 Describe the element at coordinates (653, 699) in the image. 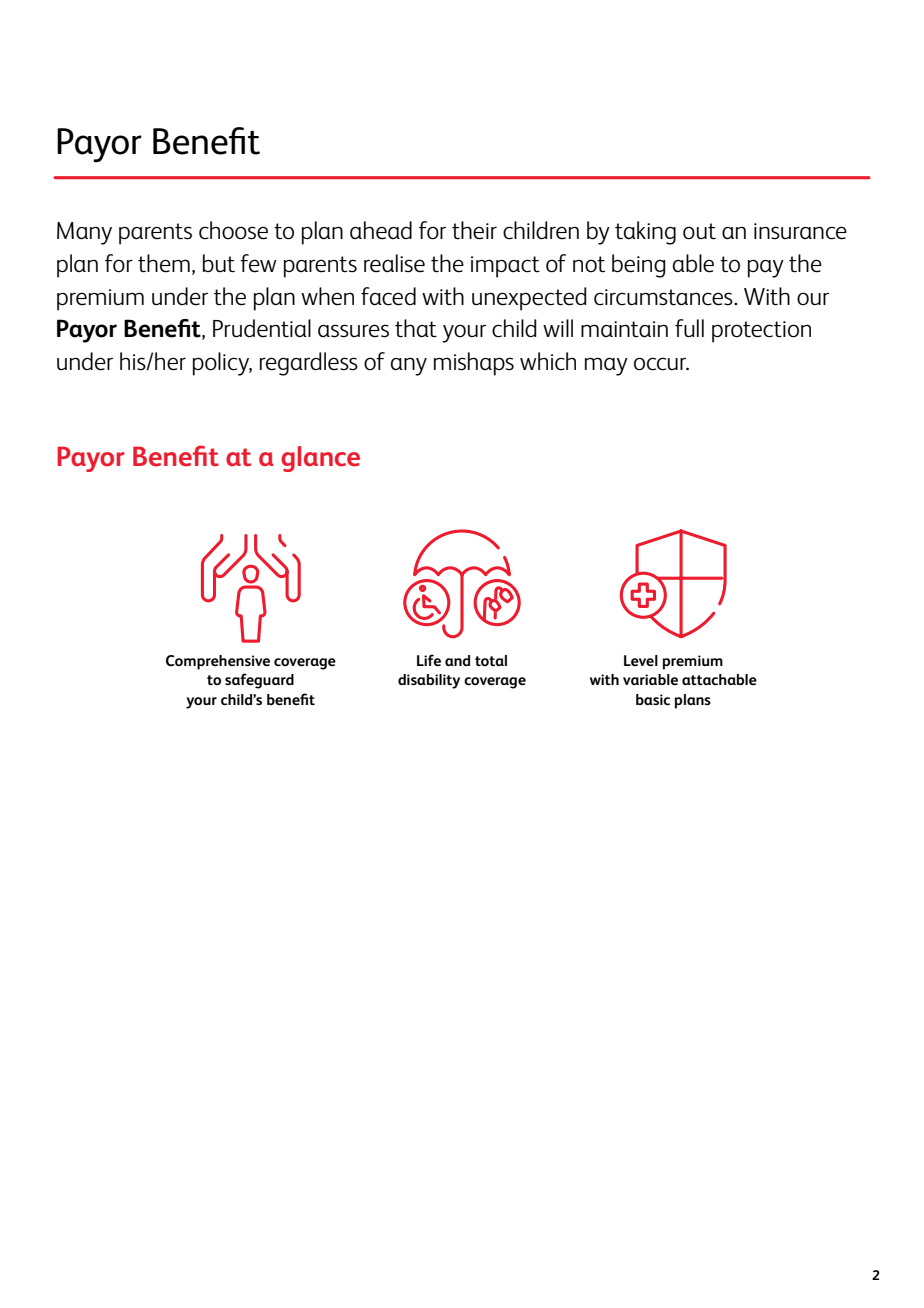

I see `basic` at that location.
